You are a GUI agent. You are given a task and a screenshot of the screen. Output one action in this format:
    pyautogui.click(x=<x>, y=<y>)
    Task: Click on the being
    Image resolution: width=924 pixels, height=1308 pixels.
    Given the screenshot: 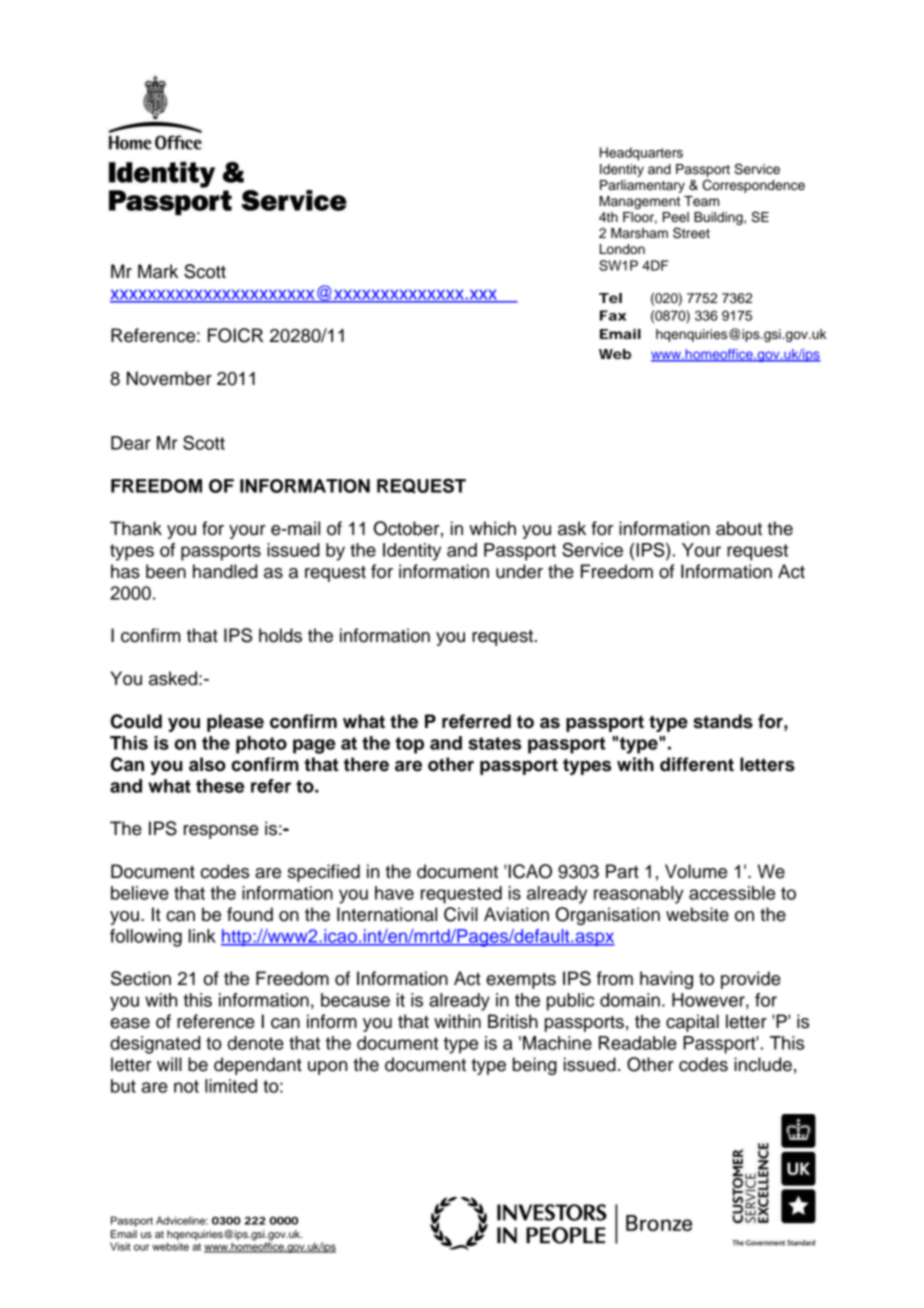 What is the action you would take?
    pyautogui.click(x=535, y=1066)
